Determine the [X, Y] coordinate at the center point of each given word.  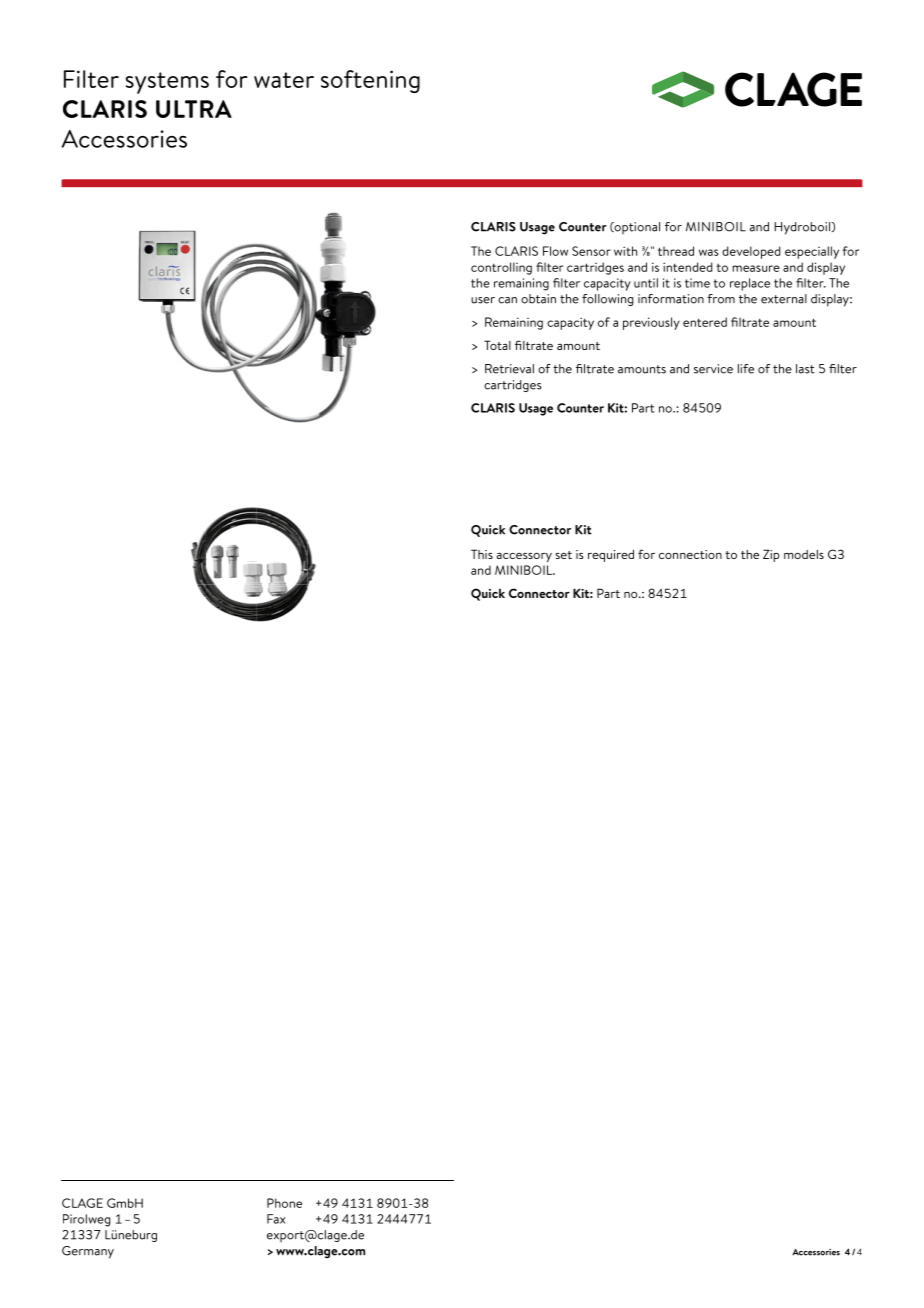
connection [690, 554]
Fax [276, 1219]
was [709, 252]
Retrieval [509, 369]
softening [370, 81]
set [563, 555]
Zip [771, 555]
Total [497, 345]
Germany [88, 1252]
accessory [524, 557]
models [804, 554]
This [482, 554]
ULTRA [194, 109]
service [713, 369]
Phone [284, 1203]
